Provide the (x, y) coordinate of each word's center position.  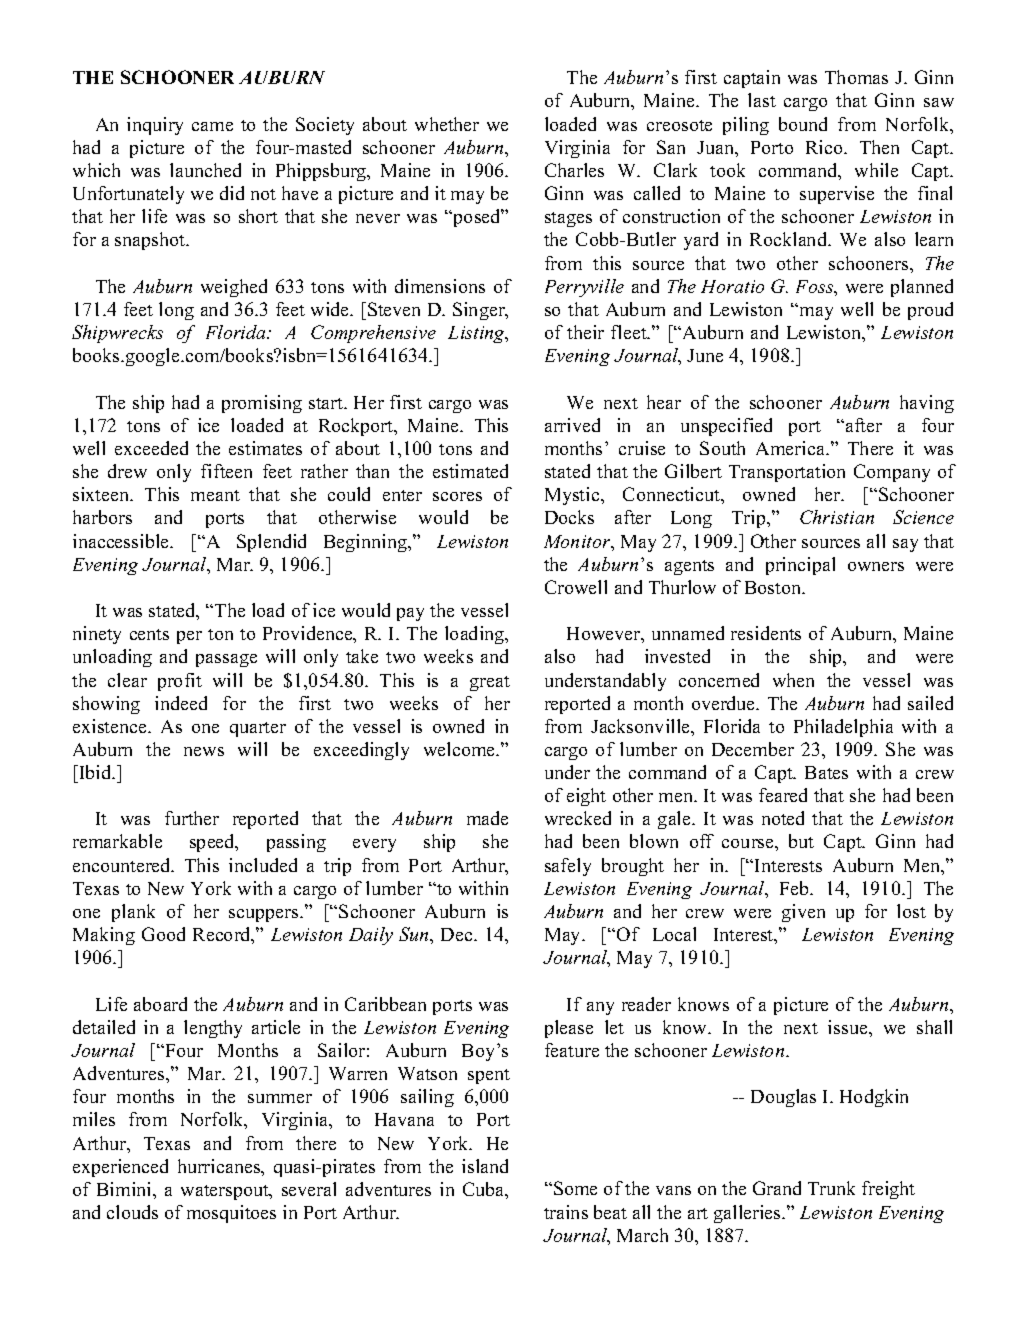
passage (226, 660)
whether (447, 124)
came (212, 126)
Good (163, 934)
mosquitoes (231, 1214)
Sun (415, 934)
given (803, 913)
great (490, 683)
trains (566, 1212)
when (793, 680)
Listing (478, 334)
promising (262, 404)
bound (803, 124)
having (927, 404)
